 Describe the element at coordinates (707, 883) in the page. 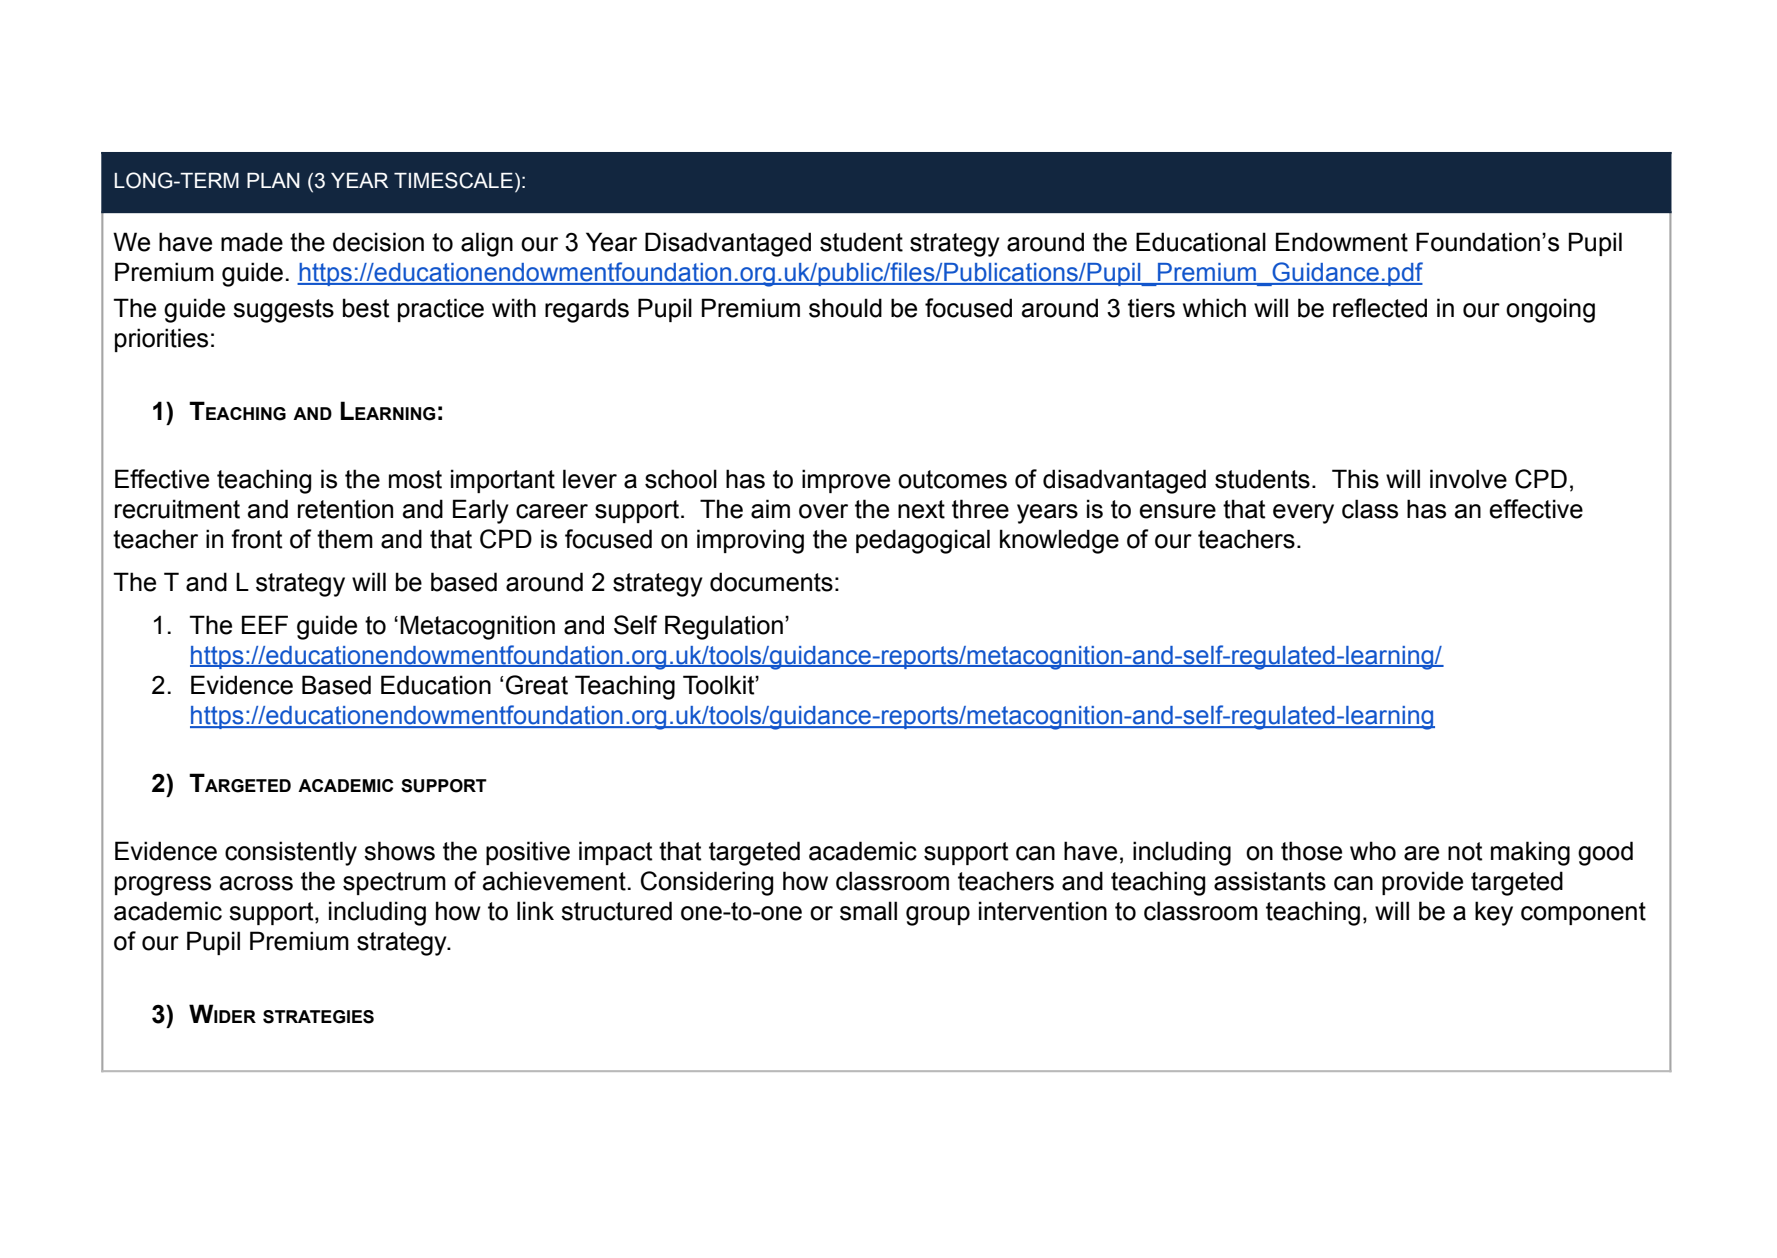

I see `Considering` at that location.
